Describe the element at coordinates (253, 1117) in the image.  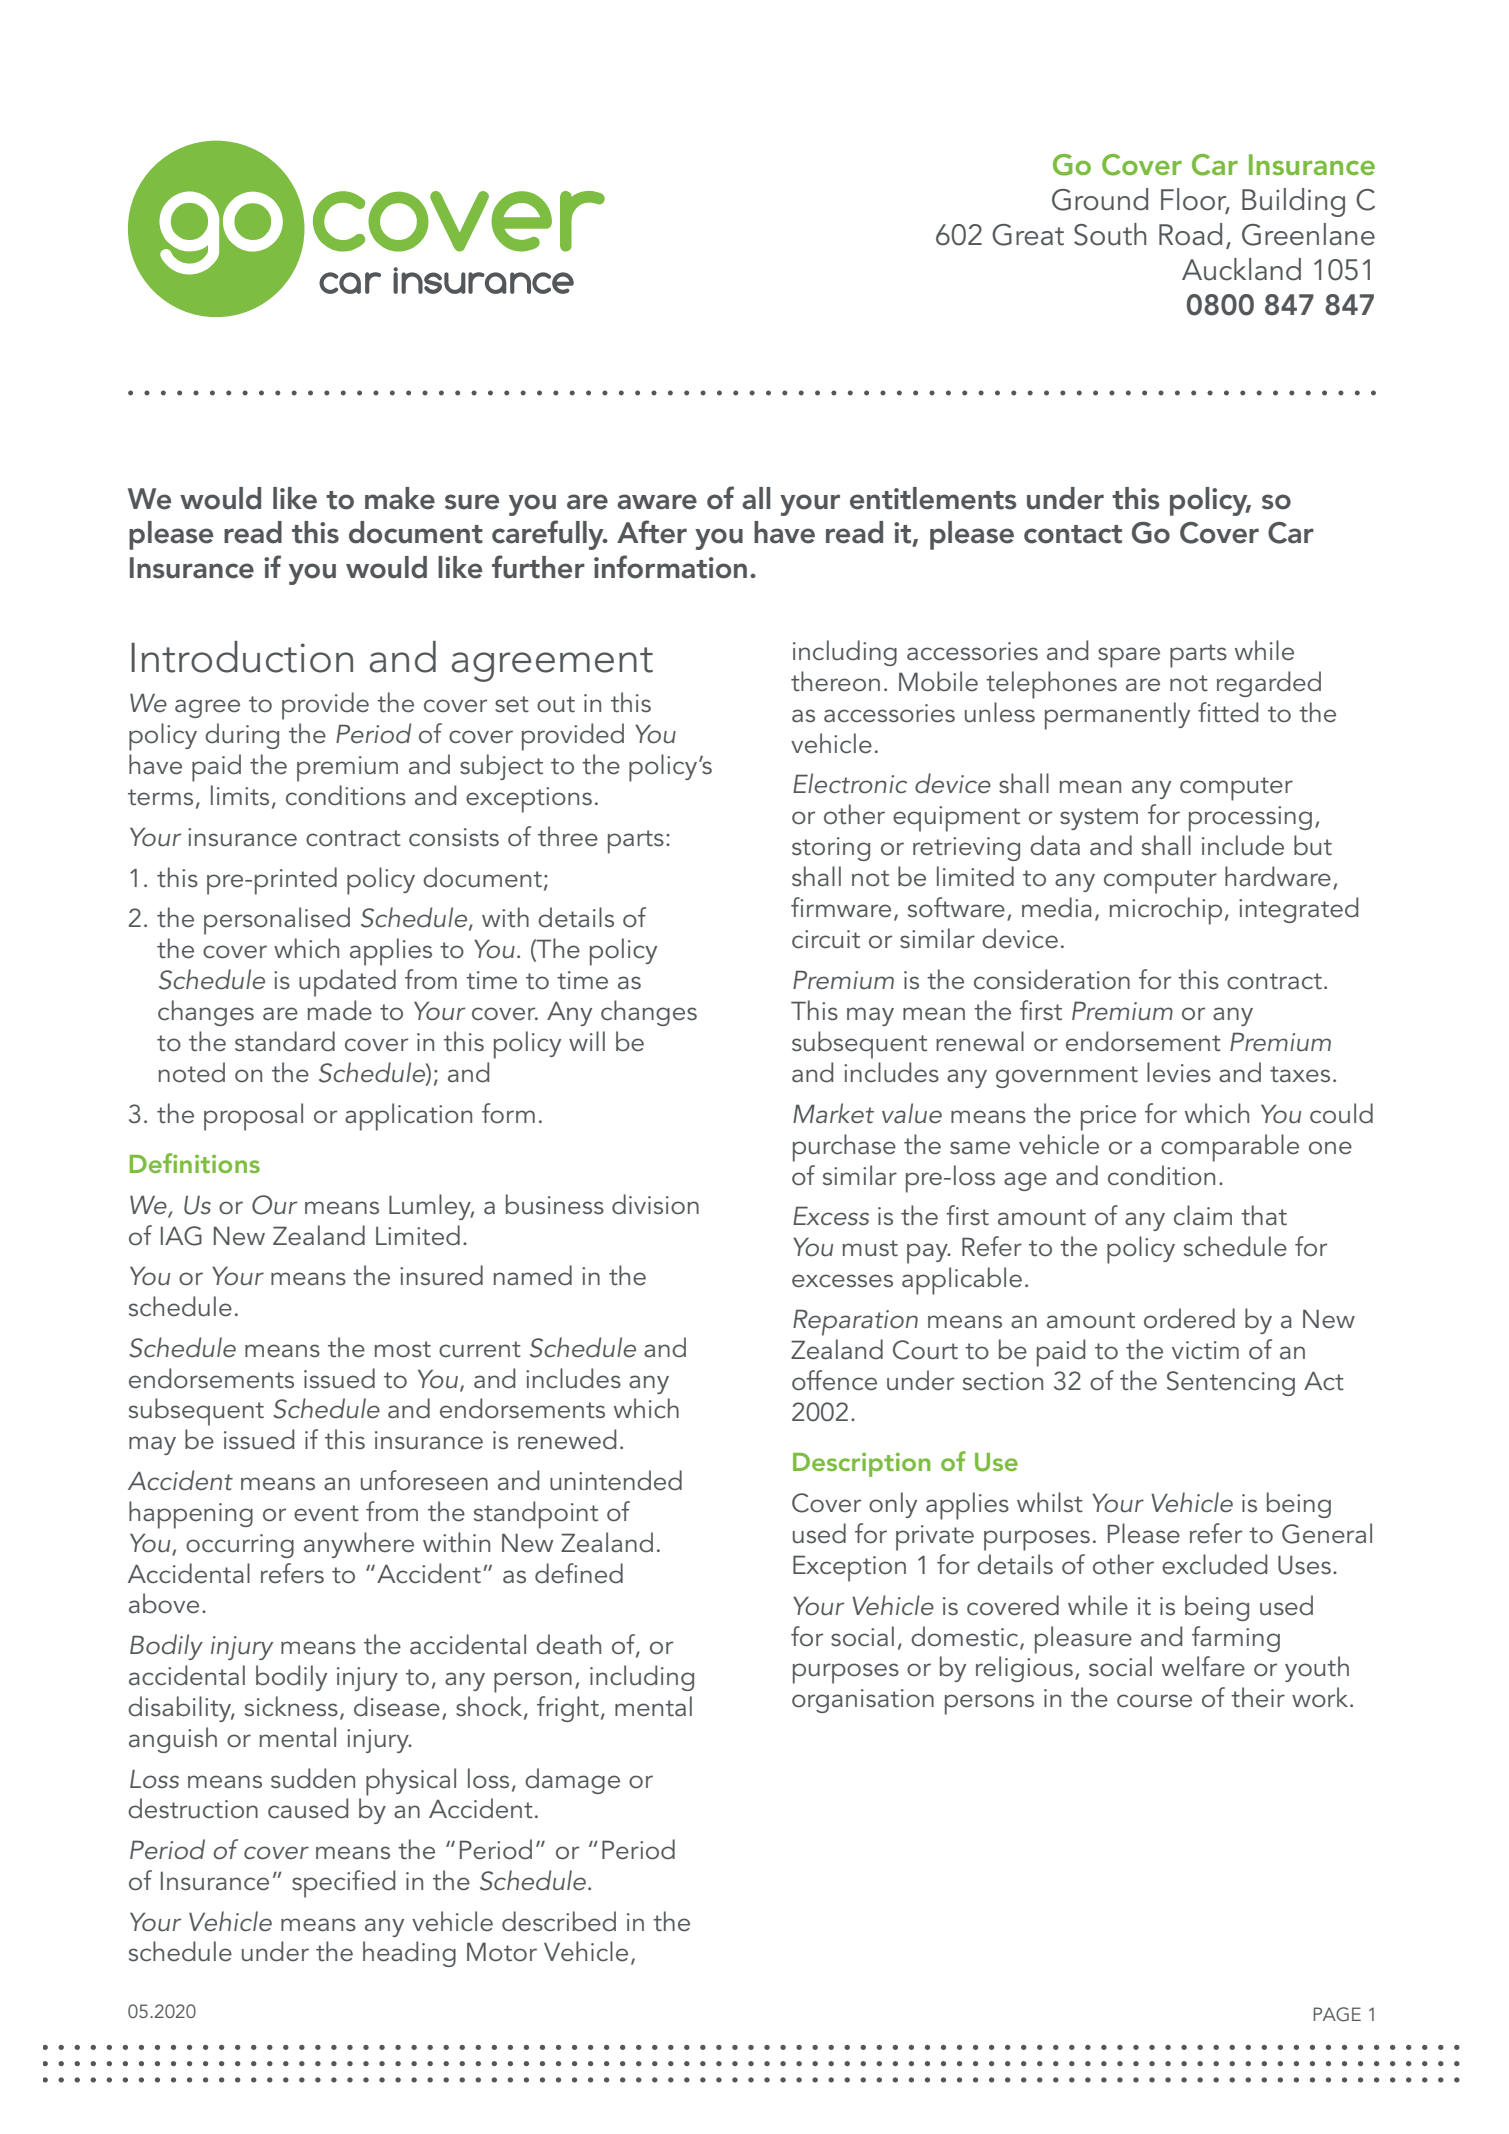
I see `proposal` at that location.
